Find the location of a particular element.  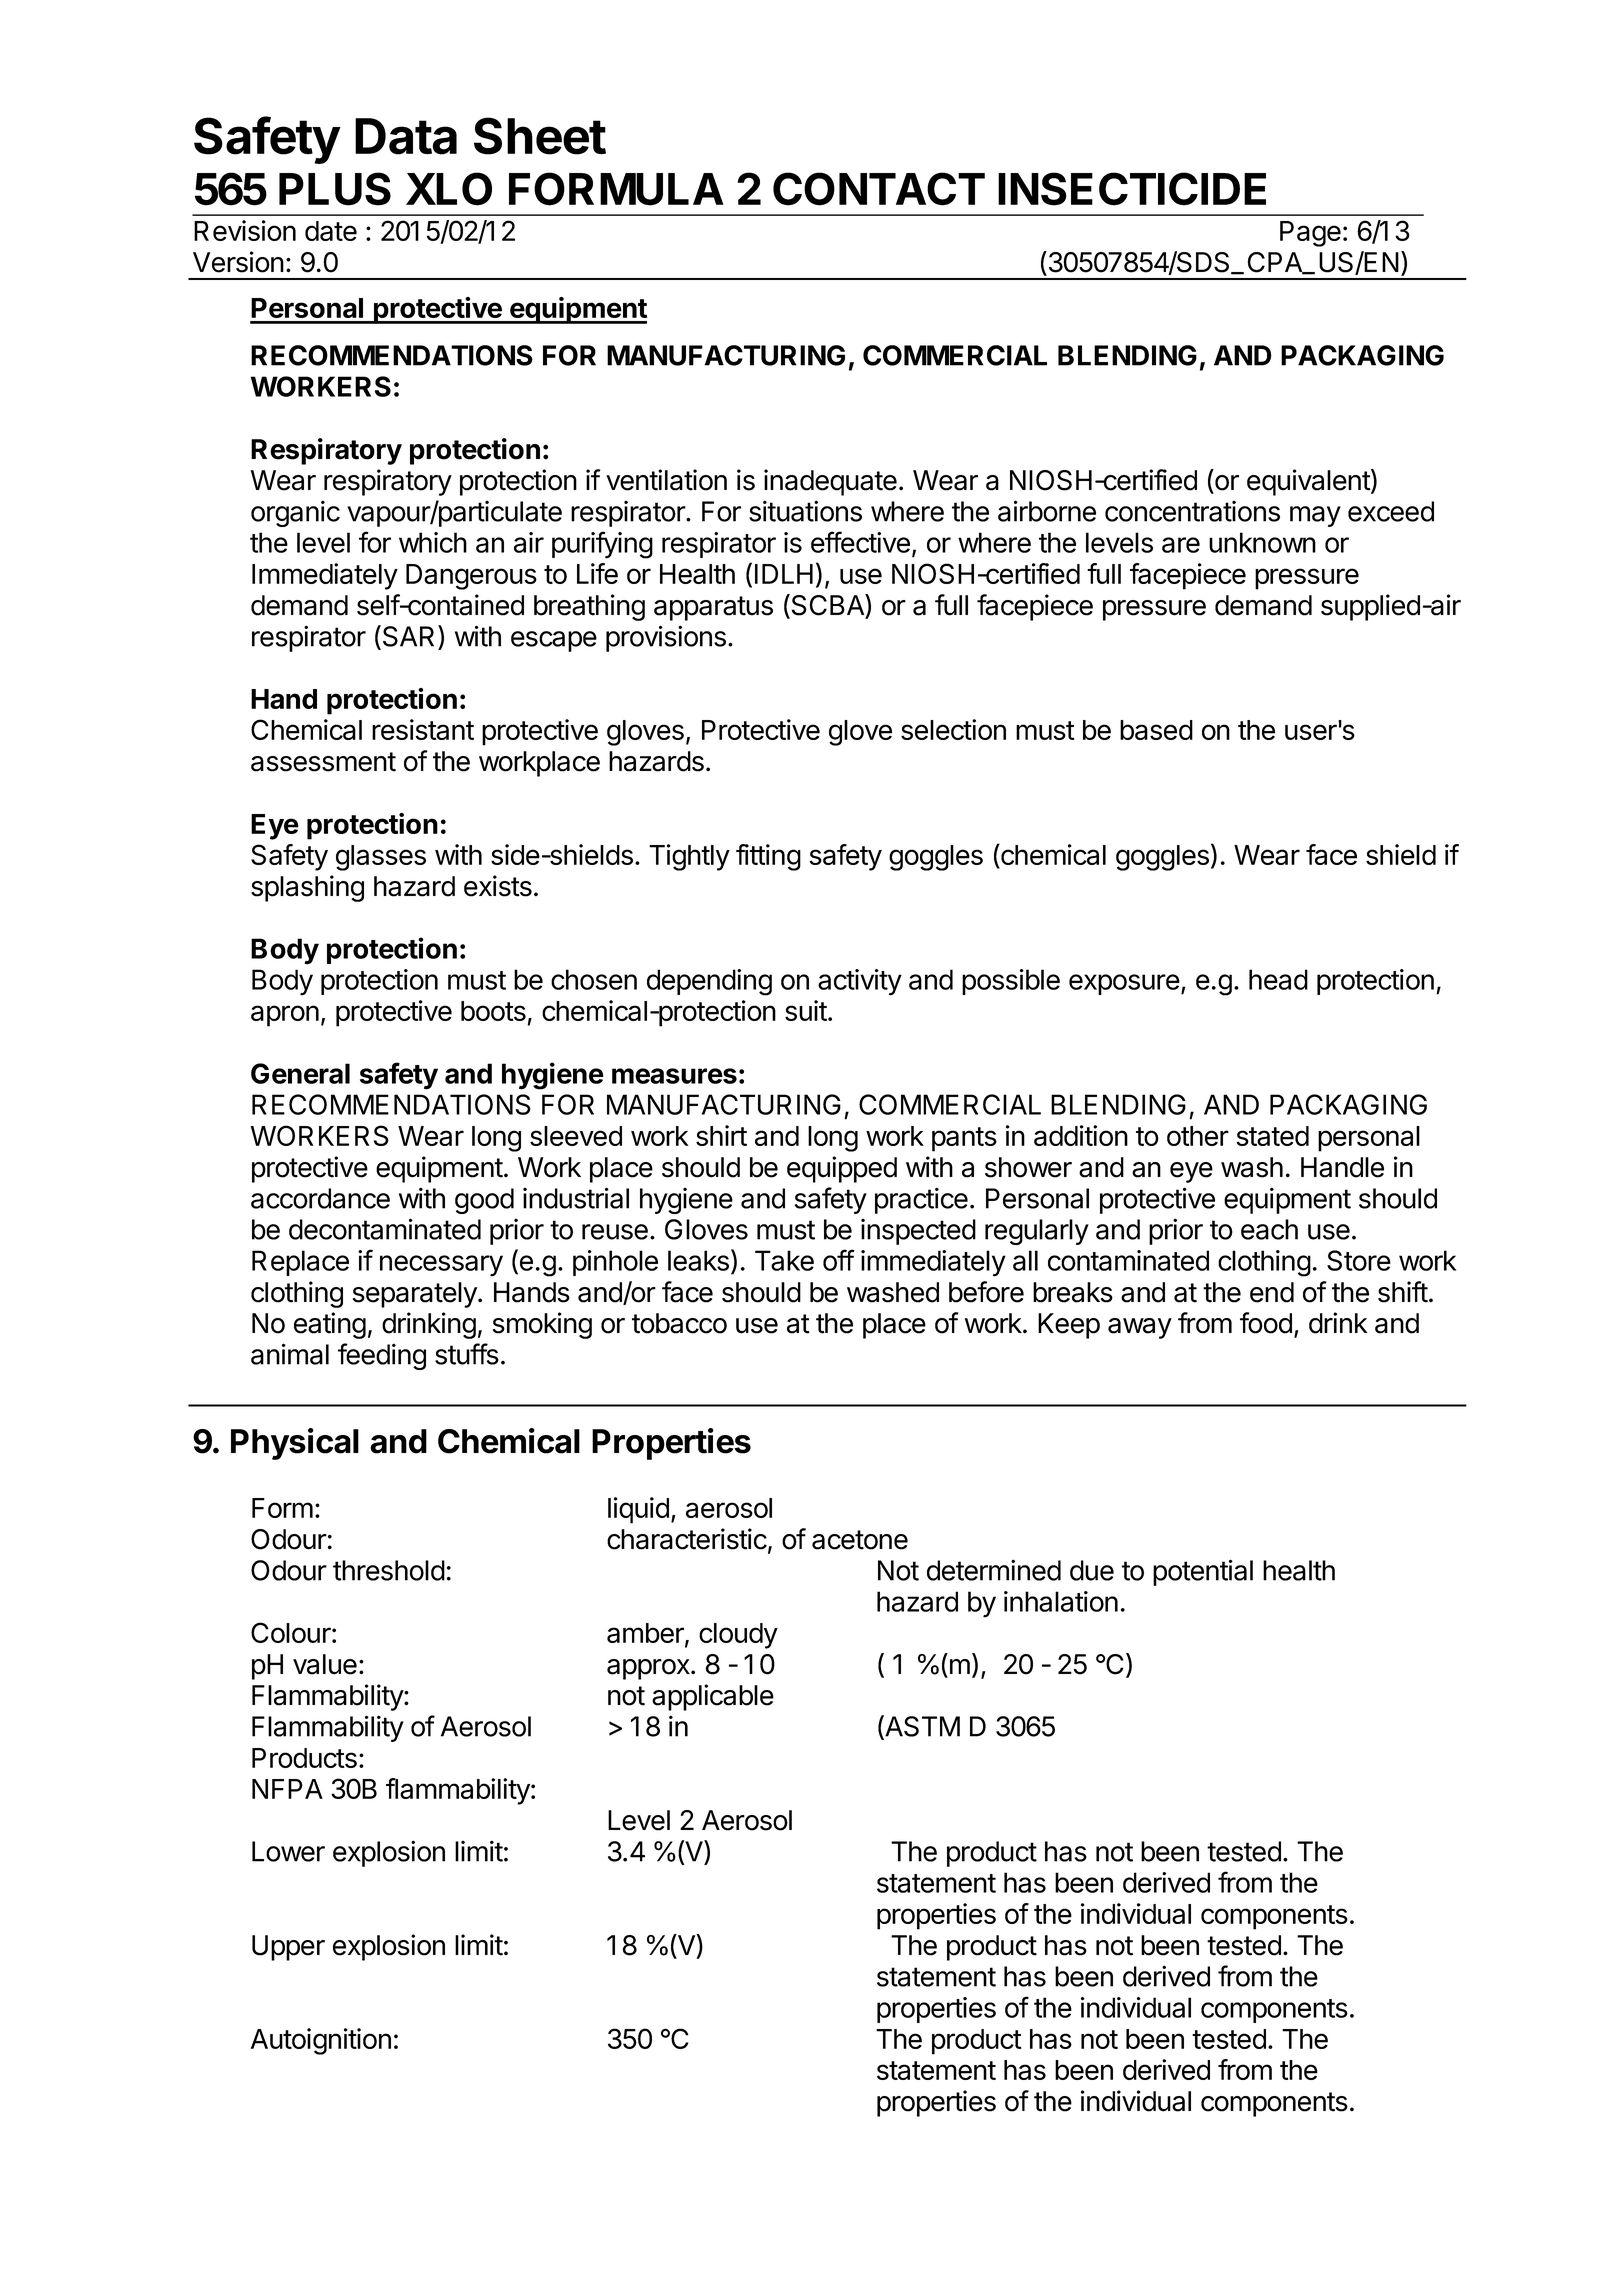

General is located at coordinates (300, 1073).
